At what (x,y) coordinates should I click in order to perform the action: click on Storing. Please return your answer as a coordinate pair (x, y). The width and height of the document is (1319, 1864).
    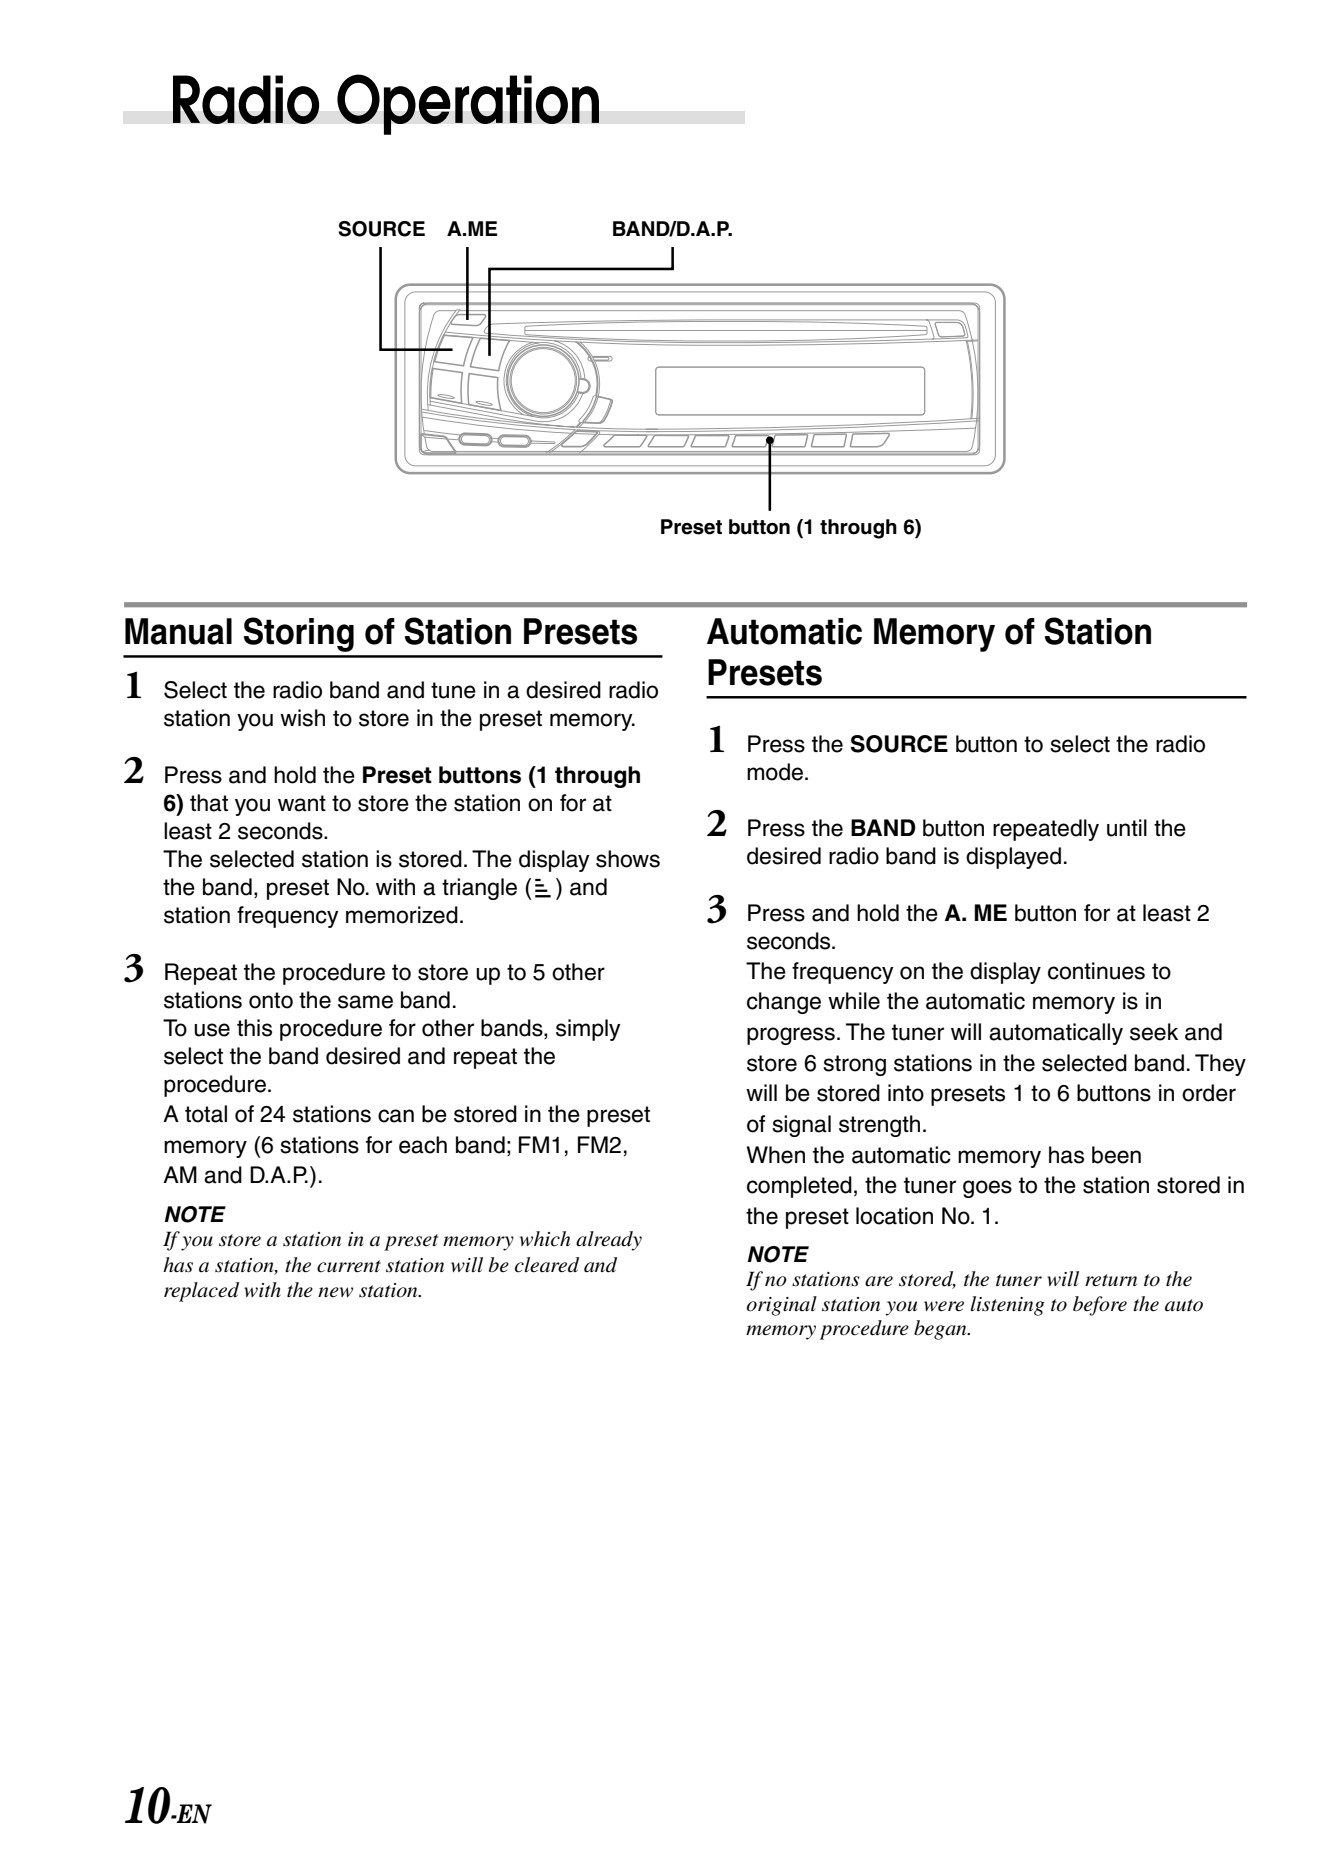
    Looking at the image, I should click on (299, 634).
